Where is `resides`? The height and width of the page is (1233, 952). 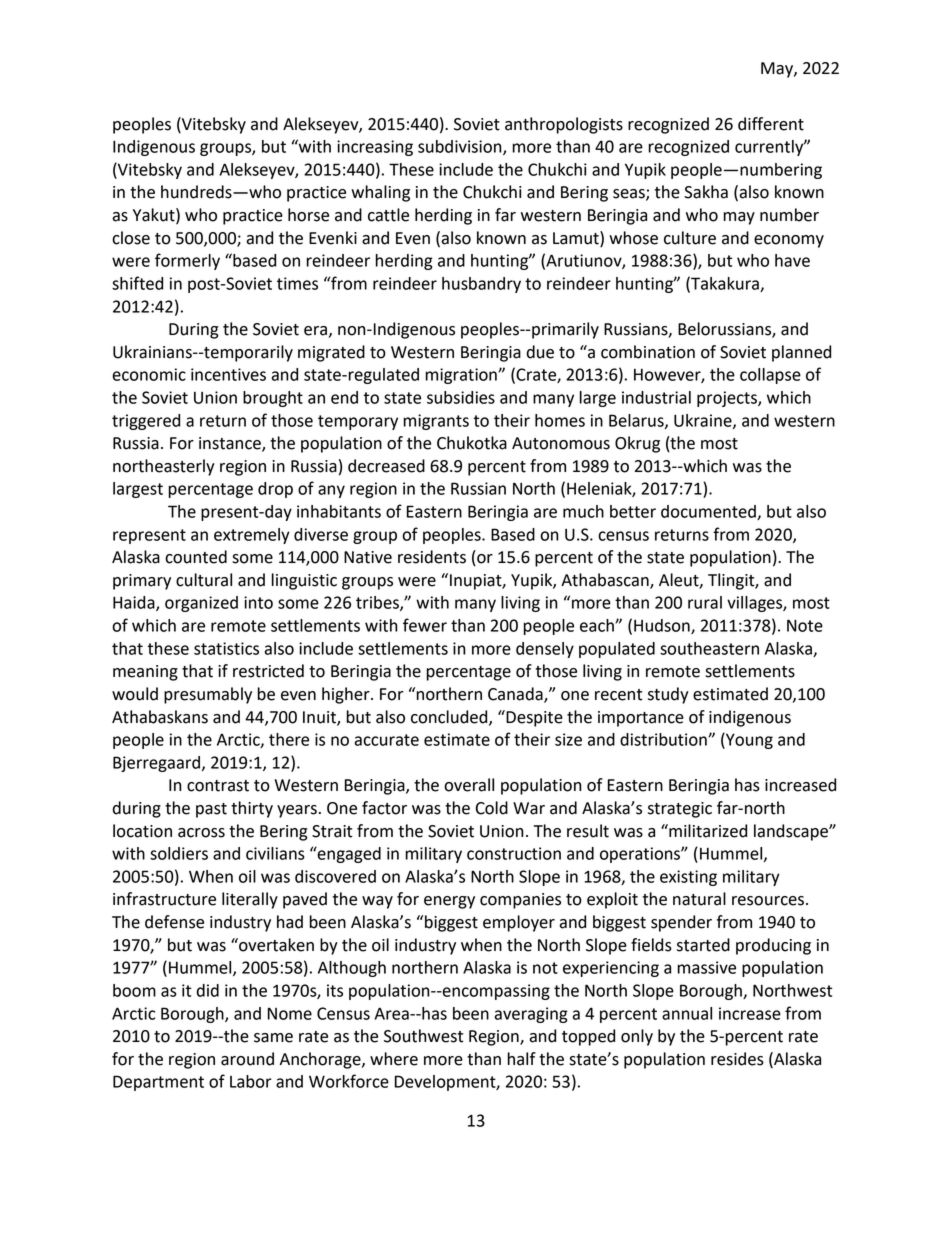
resides is located at coordinates (737, 1059).
